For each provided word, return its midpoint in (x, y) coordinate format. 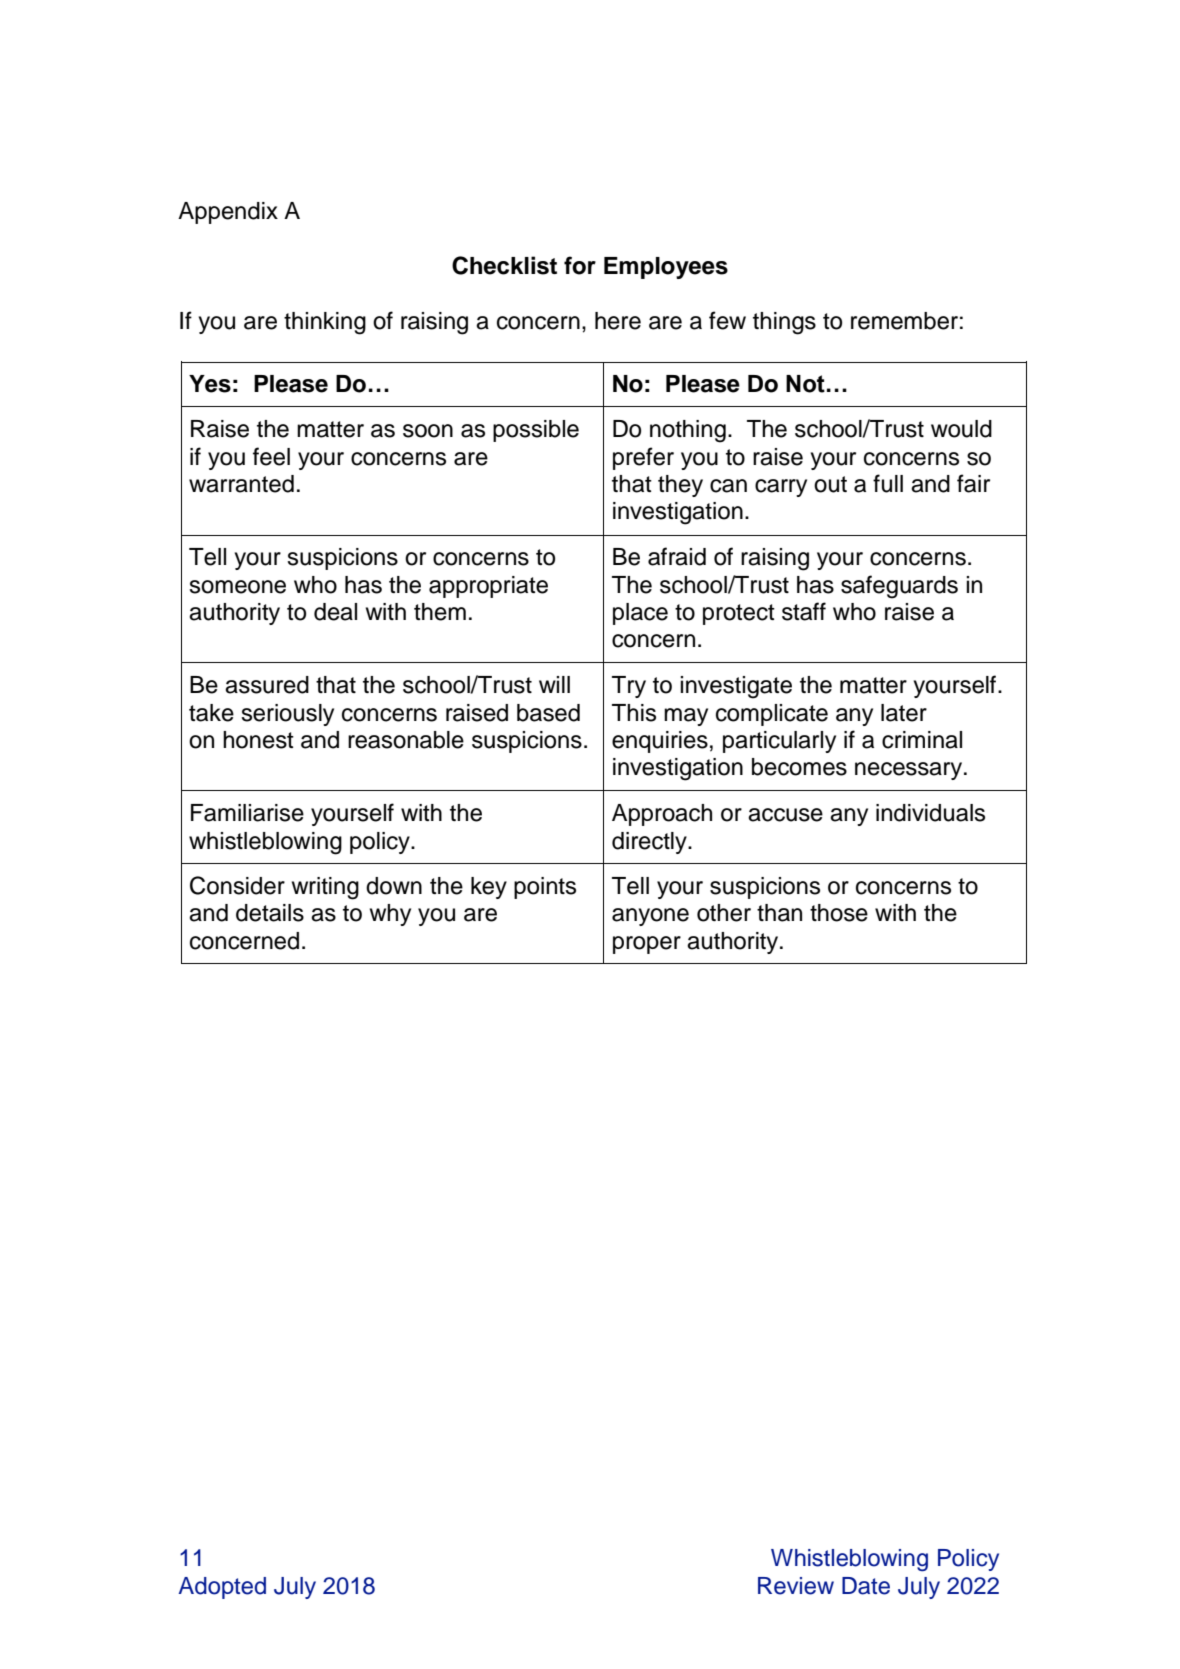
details (270, 913)
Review (796, 1586)
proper (647, 945)
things (784, 323)
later (904, 713)
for (580, 265)
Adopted (222, 1588)
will (554, 684)
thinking (325, 323)
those (839, 913)
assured (267, 685)
